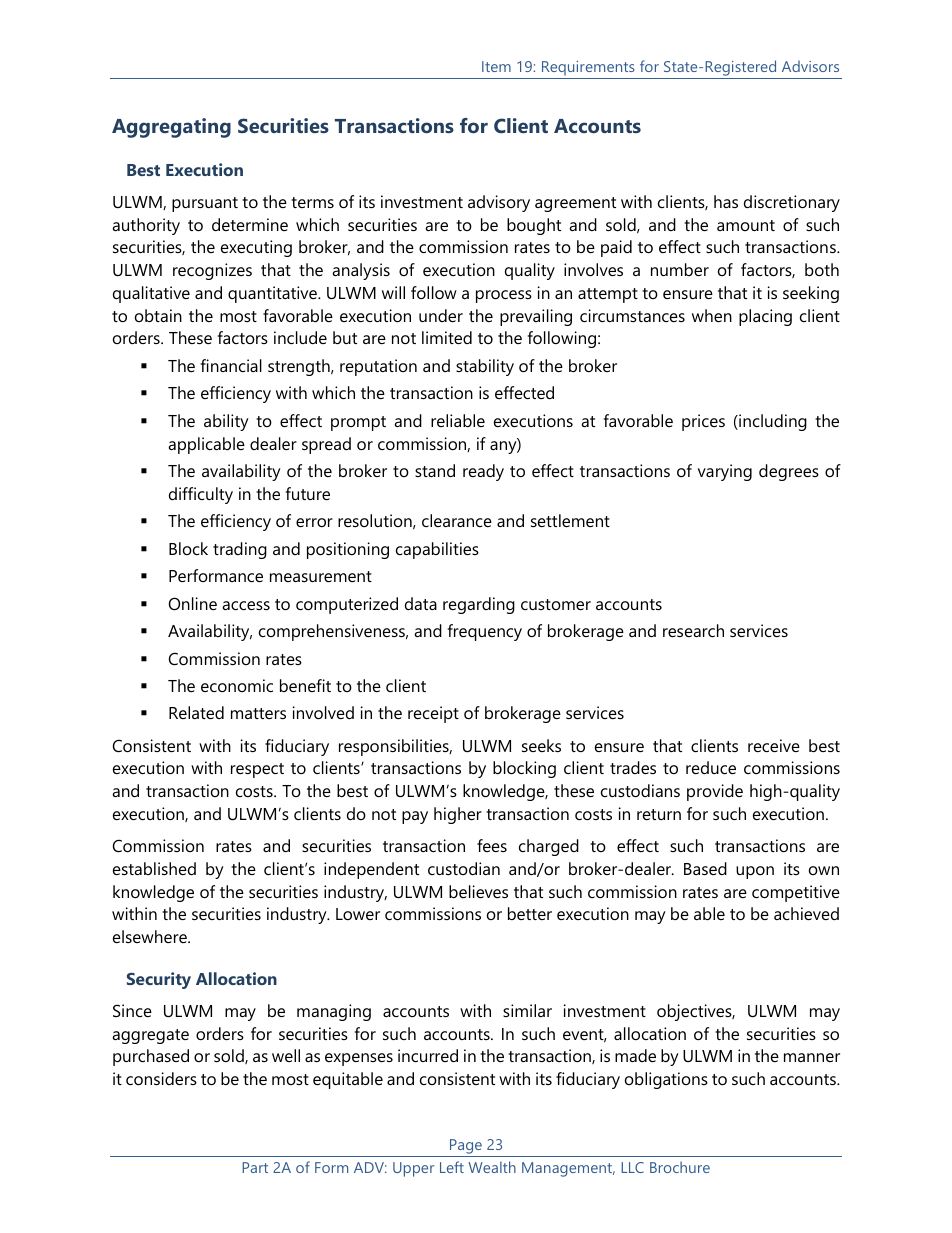 The image size is (952, 1233). What do you see at coordinates (193, 603) in the document?
I see `Online` at bounding box center [193, 603].
